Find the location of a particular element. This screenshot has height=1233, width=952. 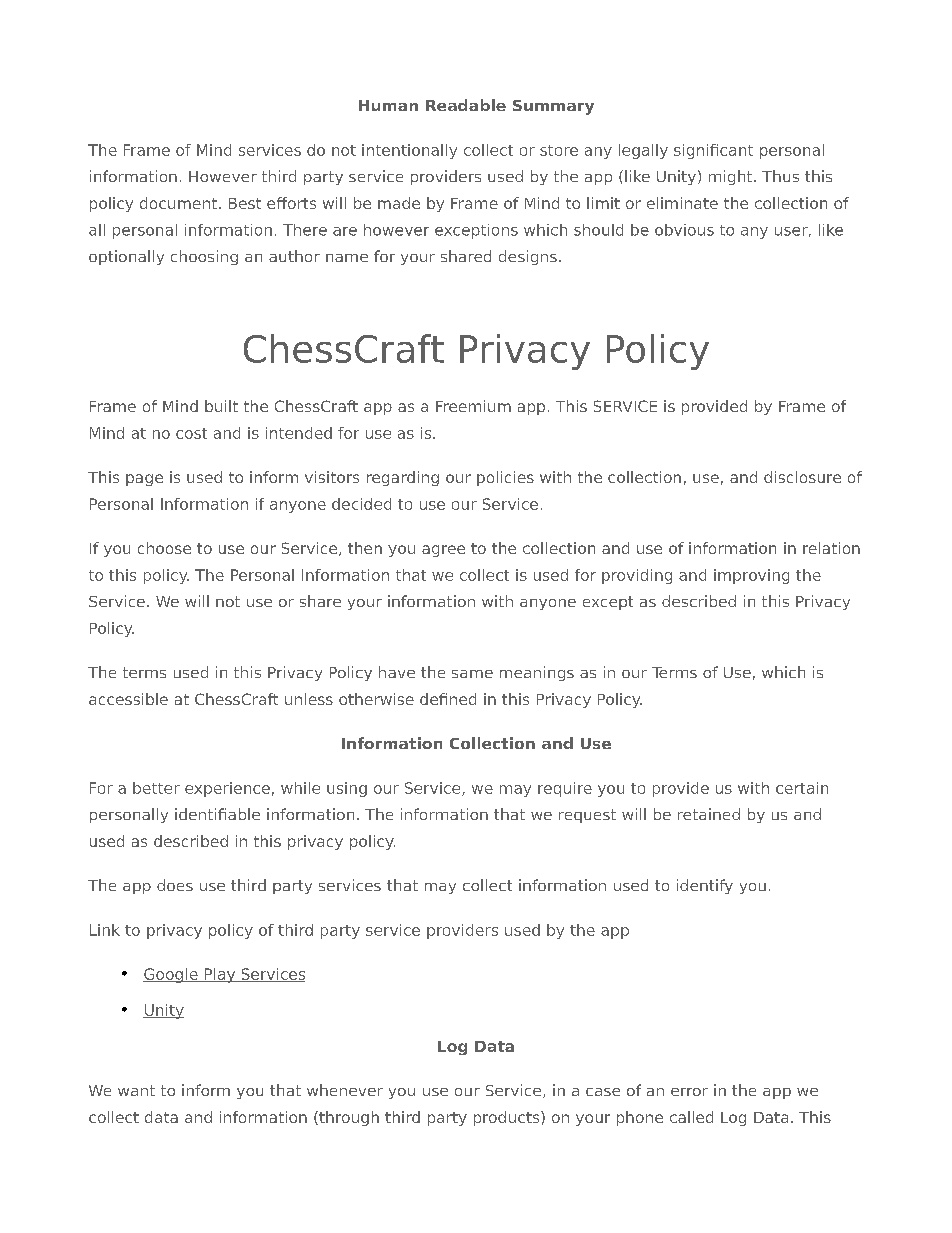

Readable is located at coordinates (466, 105).
